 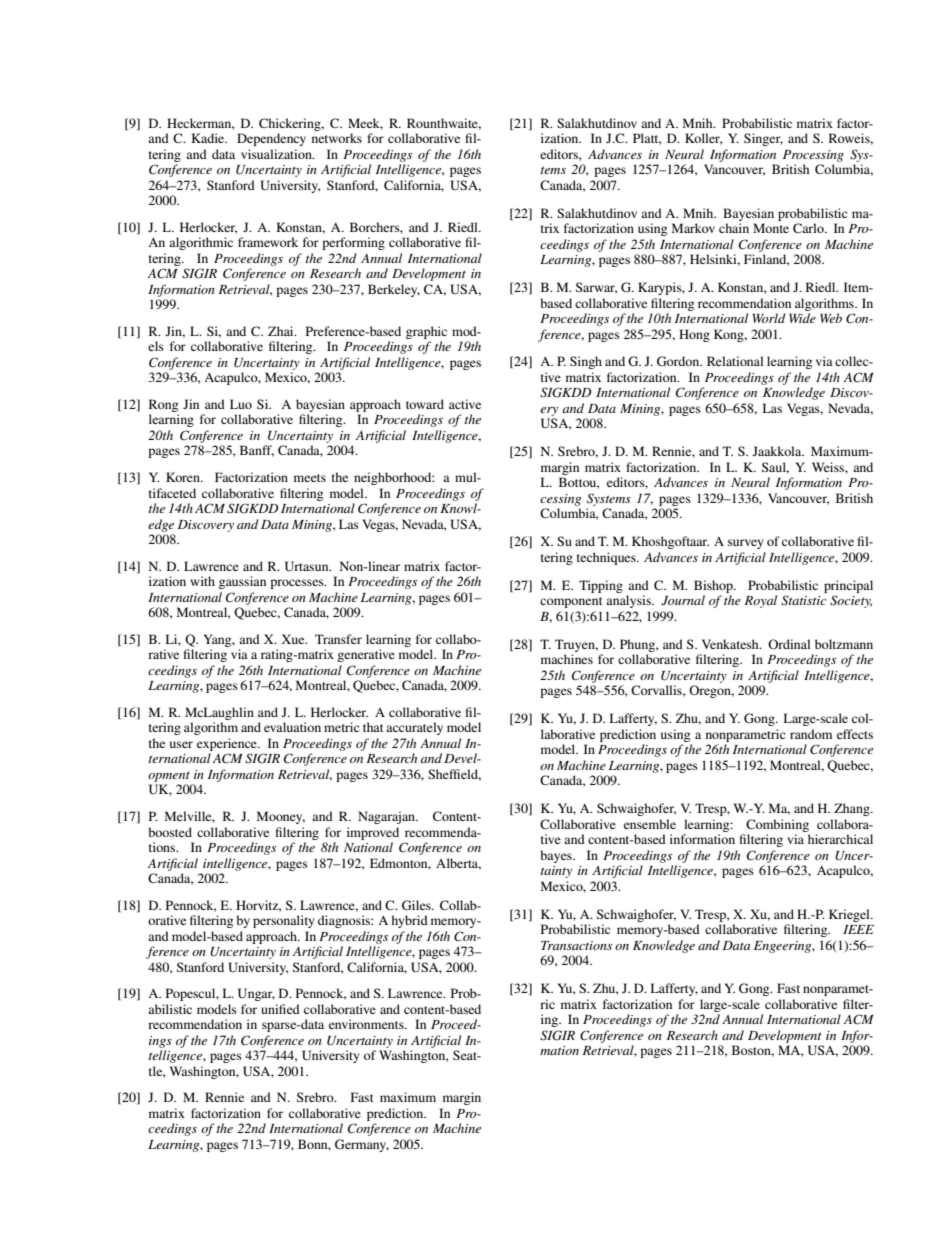 What do you see at coordinates (586, 362) in the screenshot?
I see `Singh` at bounding box center [586, 362].
